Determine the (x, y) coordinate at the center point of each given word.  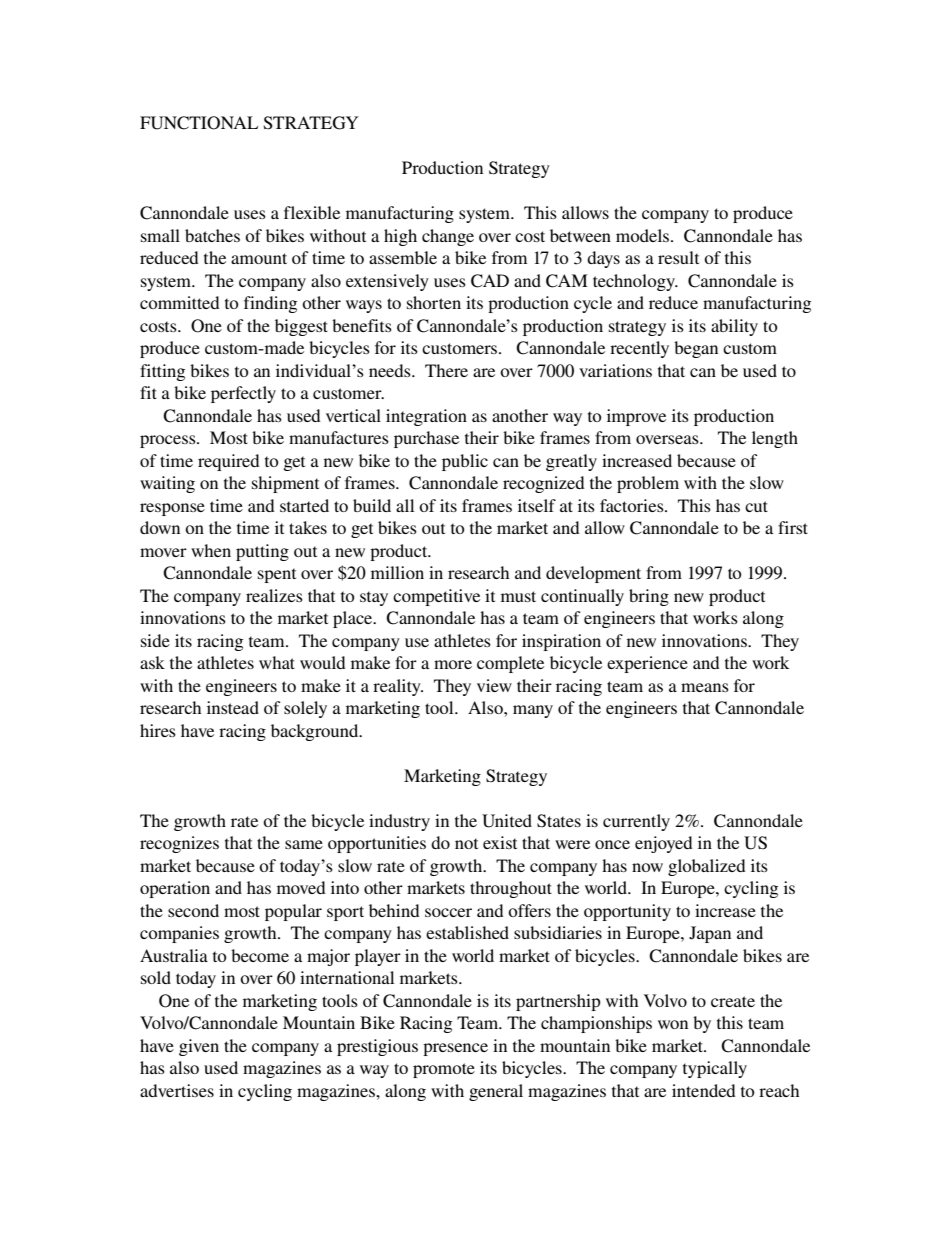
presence (455, 1049)
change (448, 237)
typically (715, 1069)
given (199, 1047)
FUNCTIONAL (199, 123)
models (644, 235)
